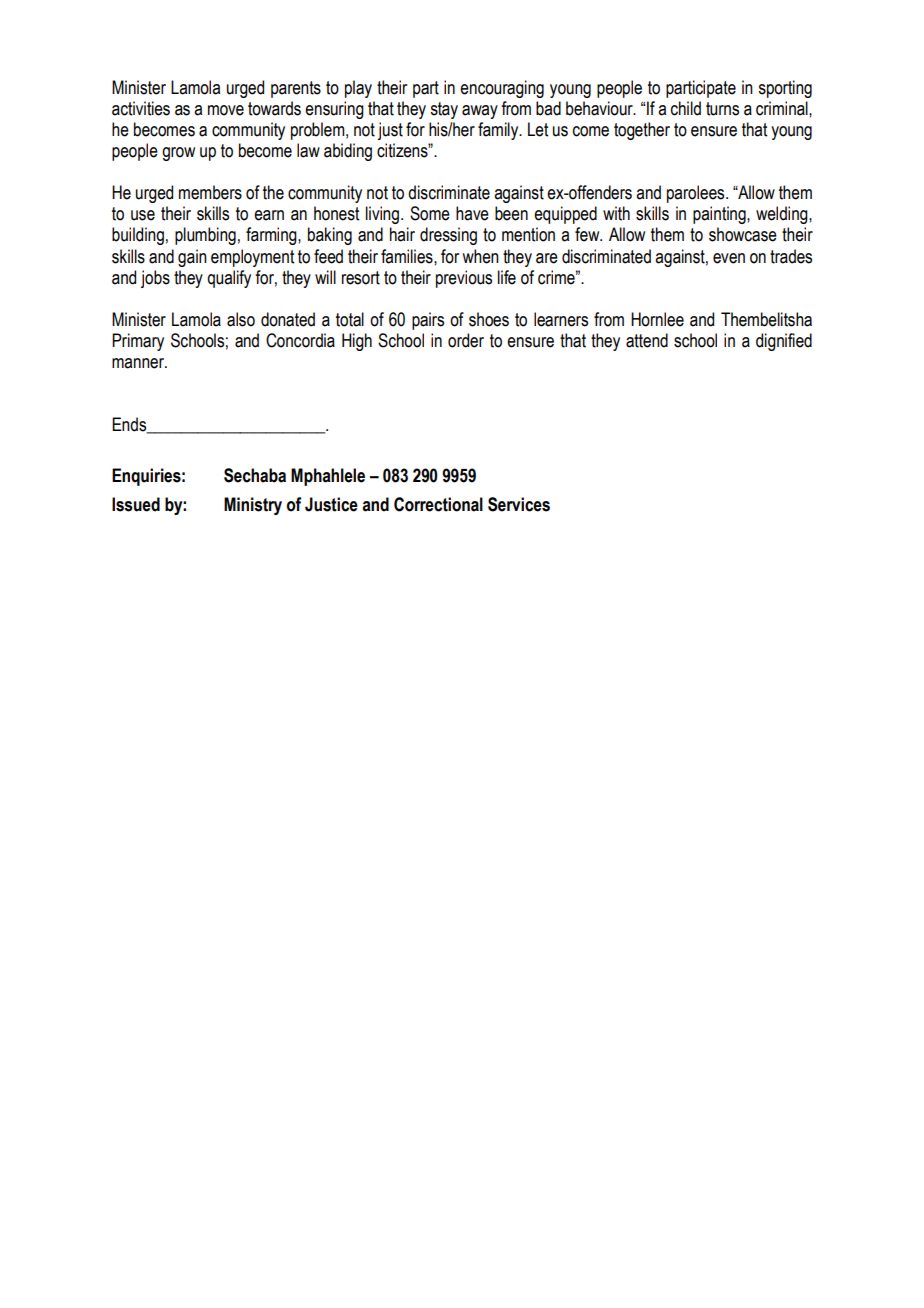 This screenshot has height=1308, width=924. Describe the element at coordinates (226, 110) in the screenshot. I see `move` at that location.
